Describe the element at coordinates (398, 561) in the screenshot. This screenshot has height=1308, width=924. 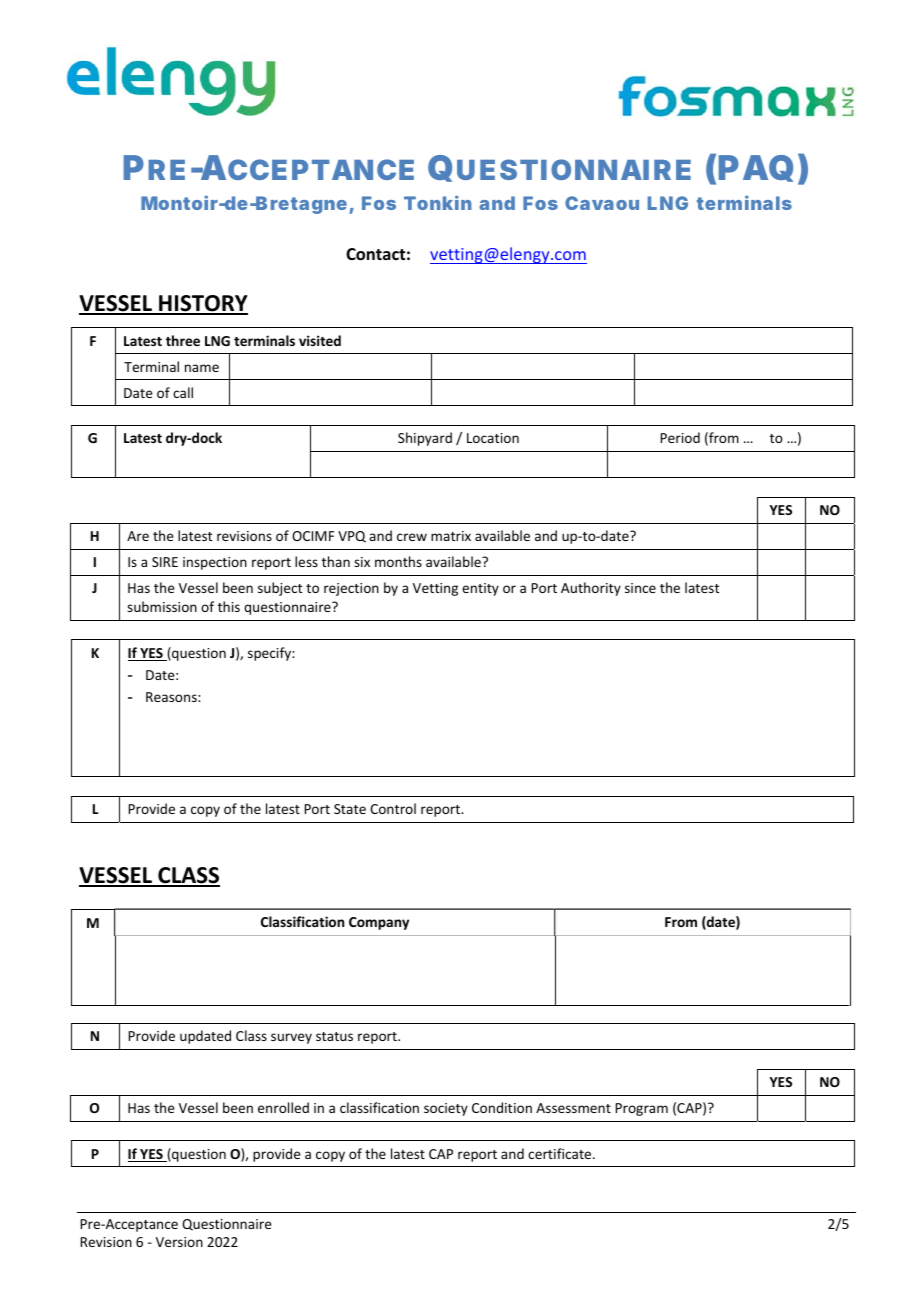
I see `months` at that location.
